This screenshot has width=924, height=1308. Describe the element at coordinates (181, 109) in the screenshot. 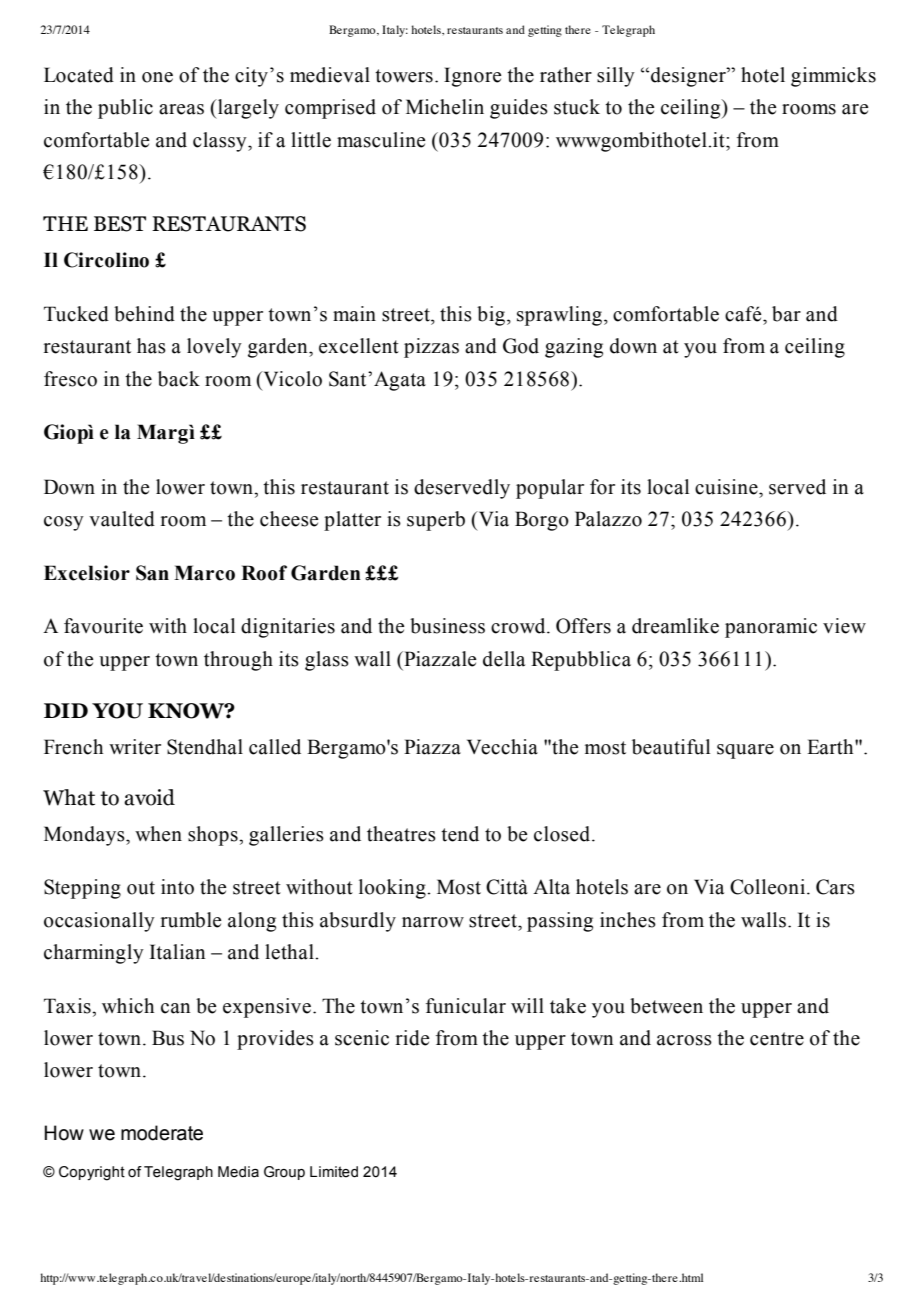

I see `areas` at that location.
